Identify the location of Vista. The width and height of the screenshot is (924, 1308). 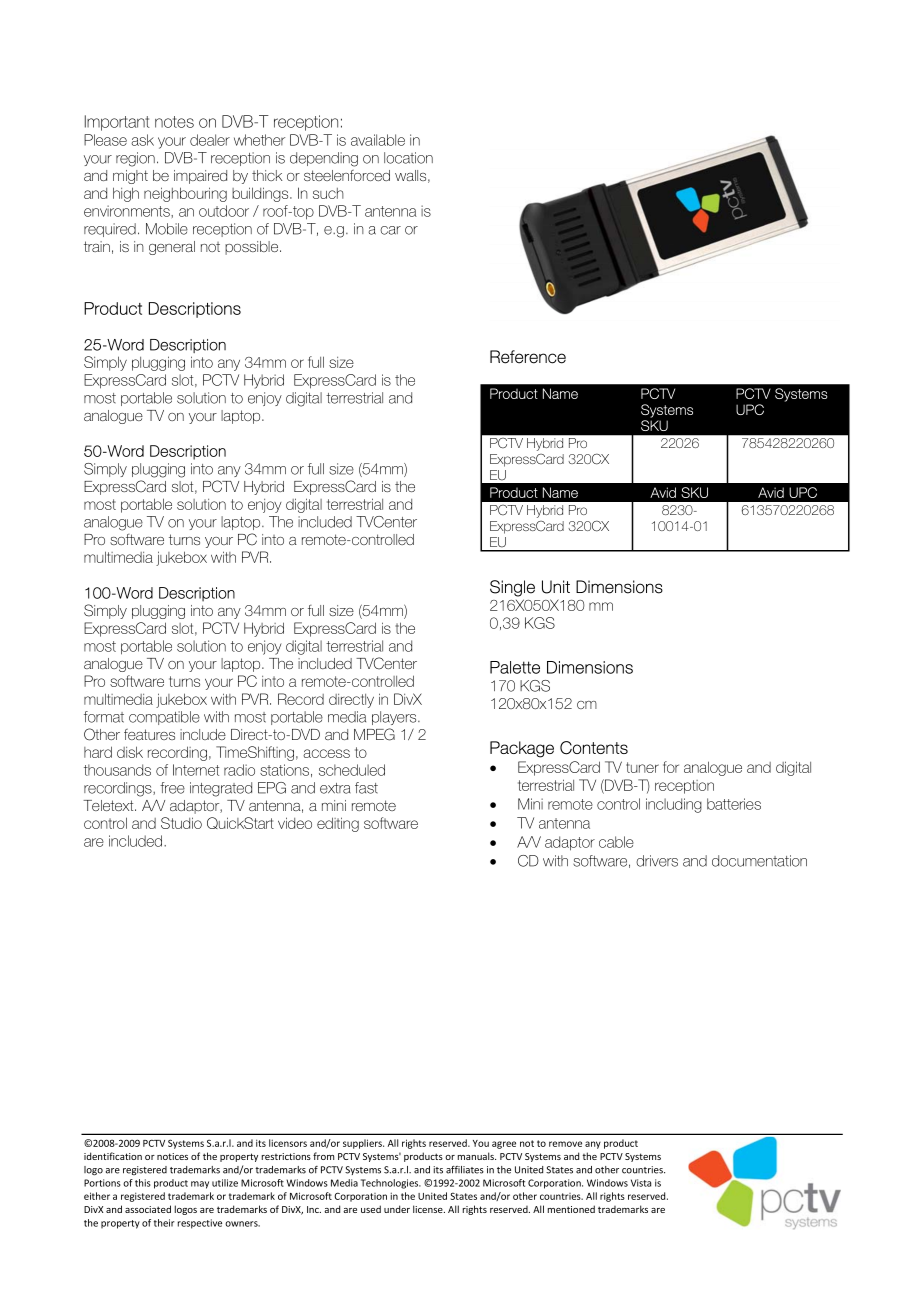
(641, 1183).
